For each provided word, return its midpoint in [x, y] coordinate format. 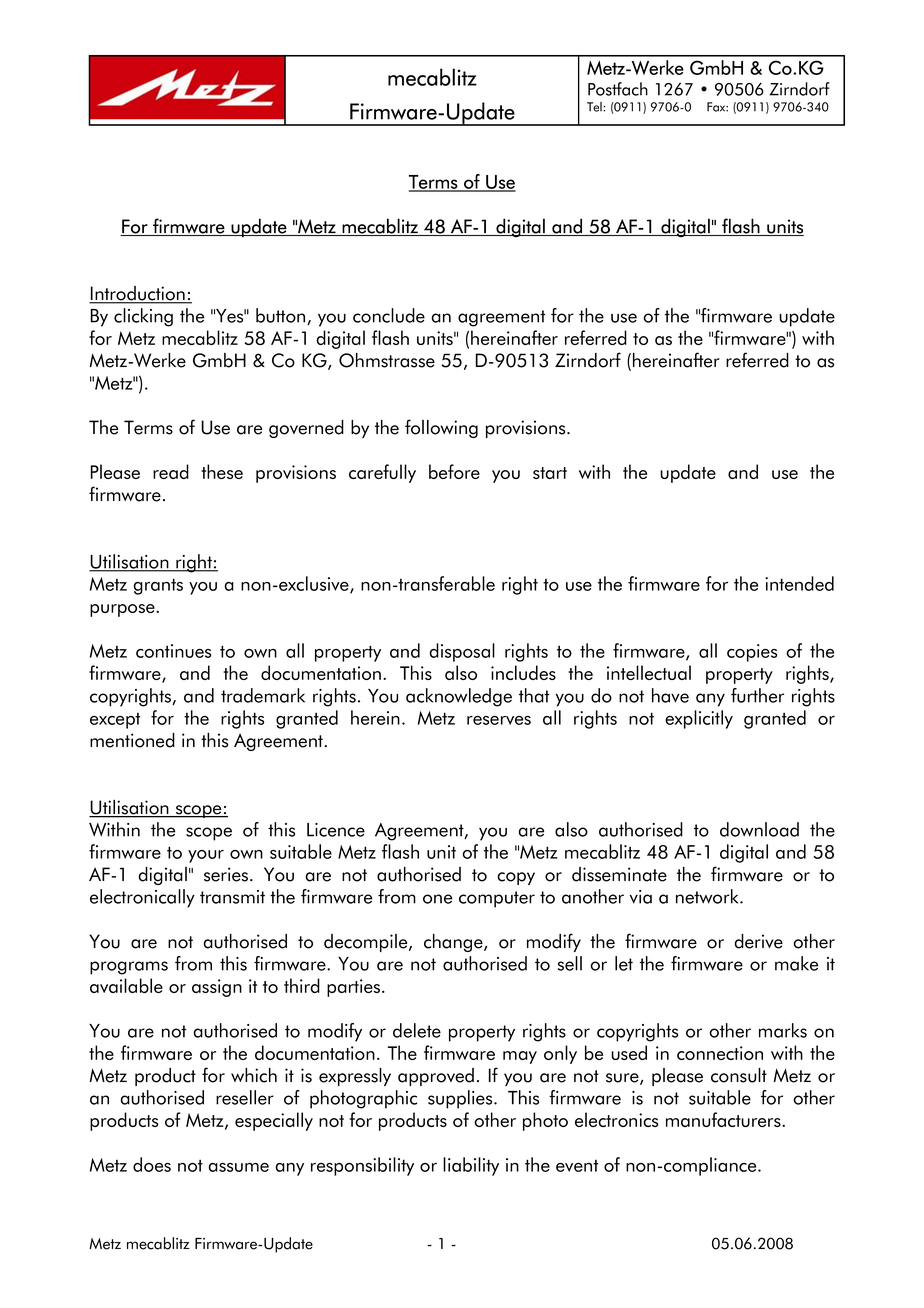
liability [471, 1166]
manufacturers [724, 1119]
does [152, 1164]
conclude [389, 315]
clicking [143, 317]
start [550, 473]
